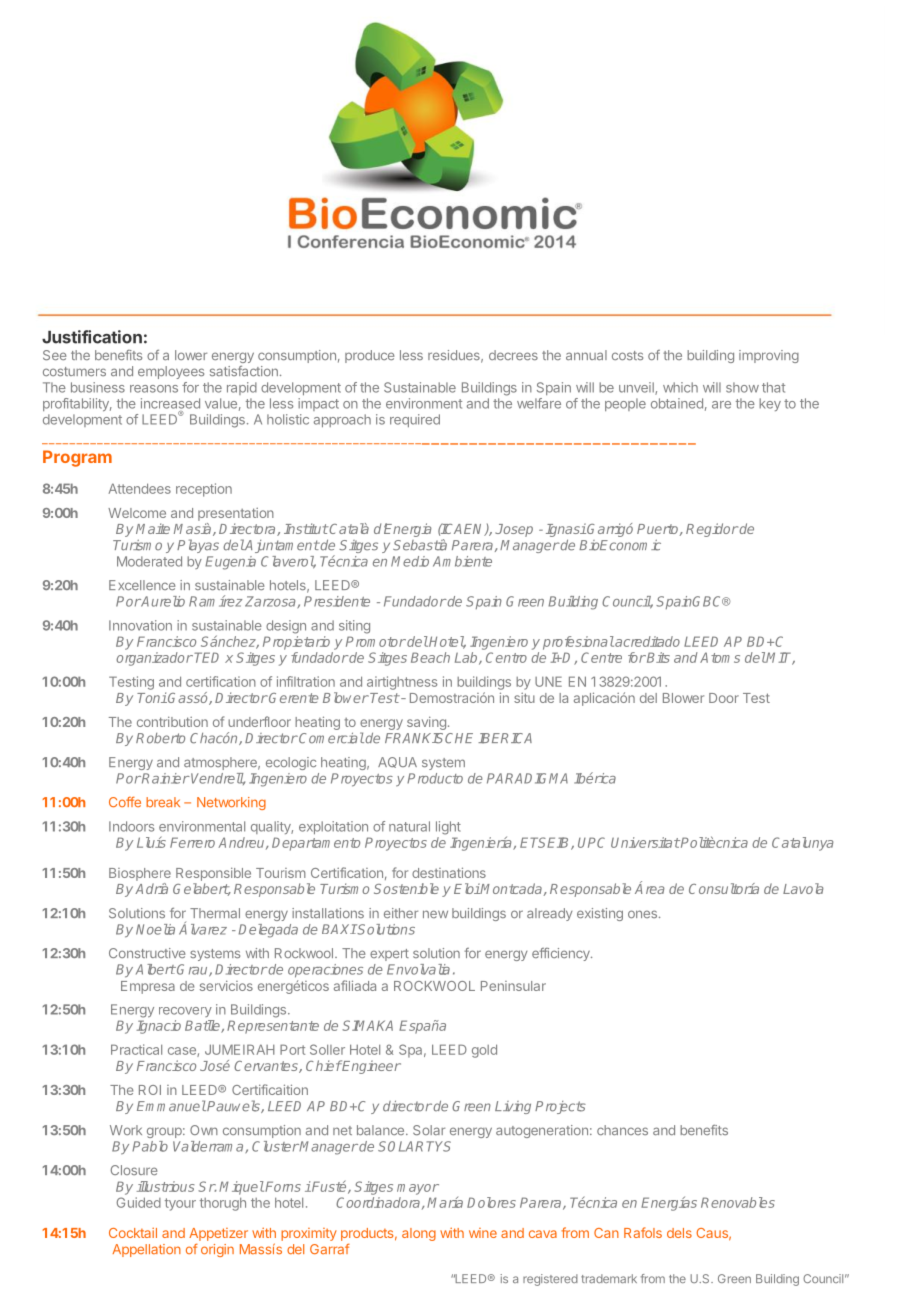 The image size is (924, 1308). I want to click on Can, so click(606, 1233).
